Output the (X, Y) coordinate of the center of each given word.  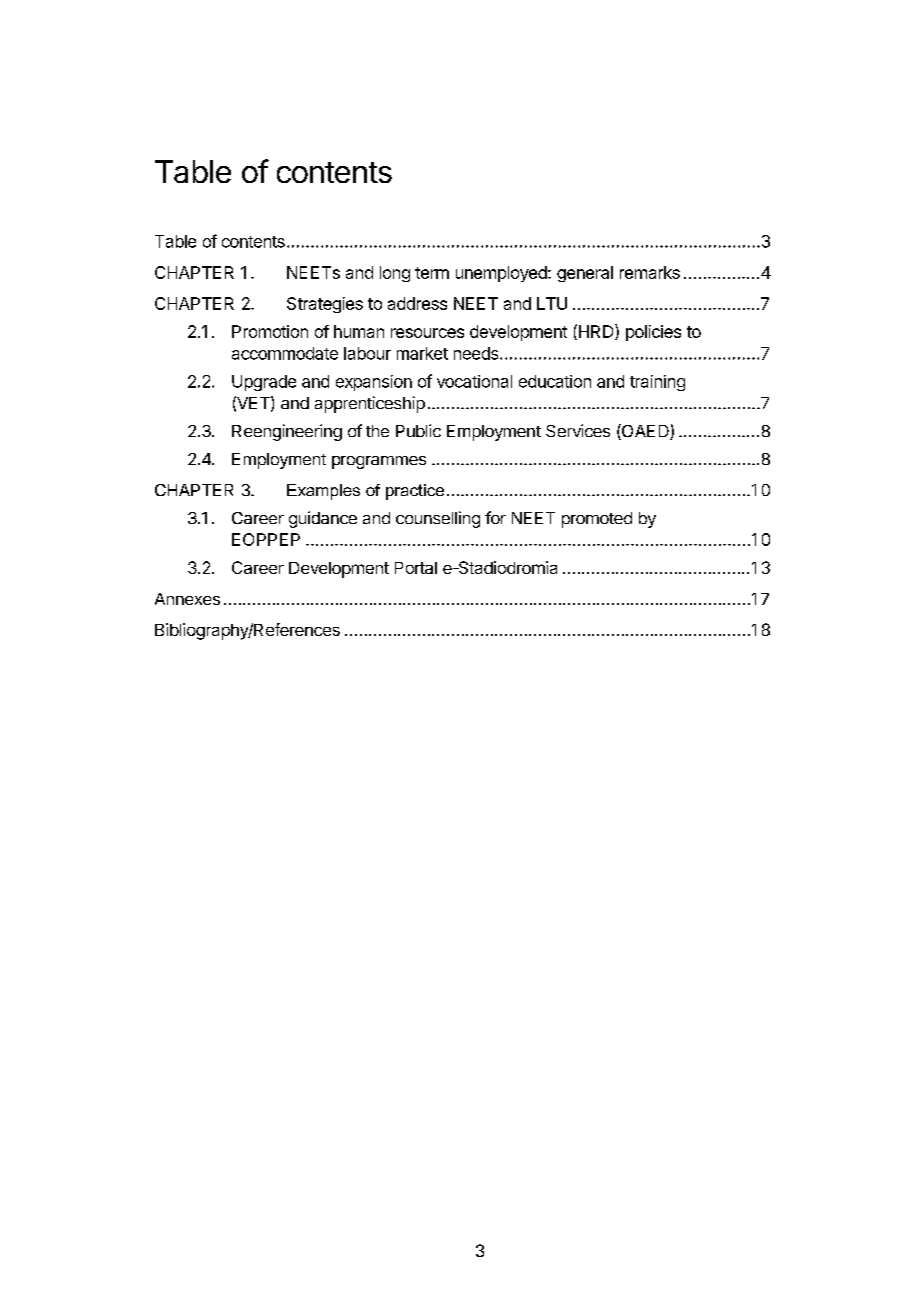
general (585, 274)
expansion (374, 383)
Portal (416, 568)
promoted (597, 520)
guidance (323, 519)
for (495, 517)
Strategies (325, 305)
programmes (379, 462)
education (555, 381)
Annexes (187, 599)
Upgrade (264, 383)
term (432, 273)
